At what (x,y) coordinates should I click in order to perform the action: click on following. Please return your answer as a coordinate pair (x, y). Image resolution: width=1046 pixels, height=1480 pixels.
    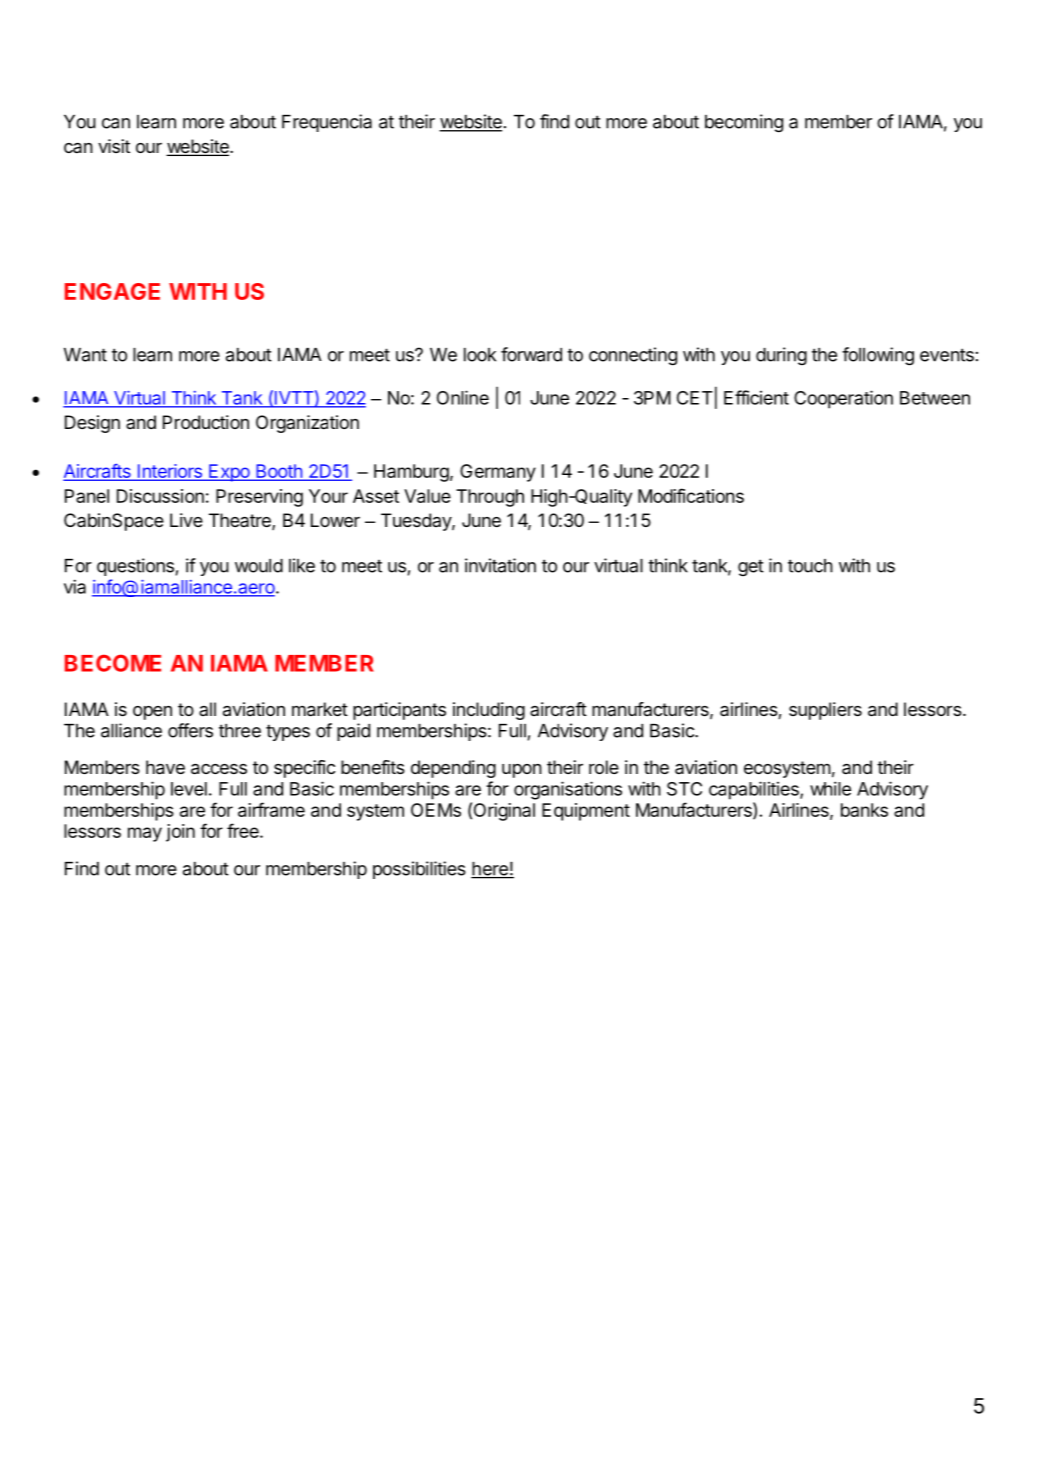
    Looking at the image, I should click on (878, 356).
